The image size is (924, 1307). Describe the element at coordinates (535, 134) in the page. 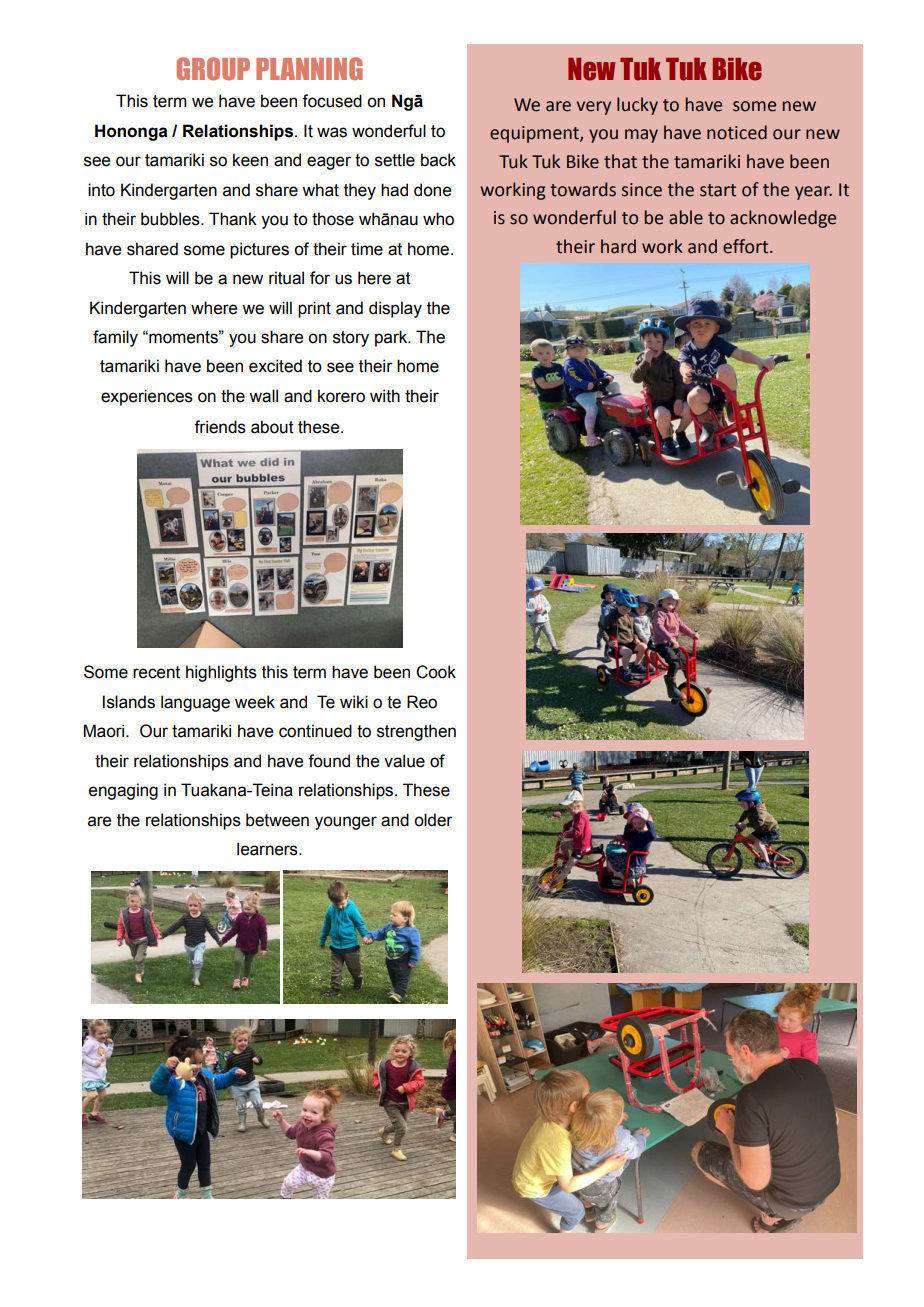

I see `equipment` at that location.
